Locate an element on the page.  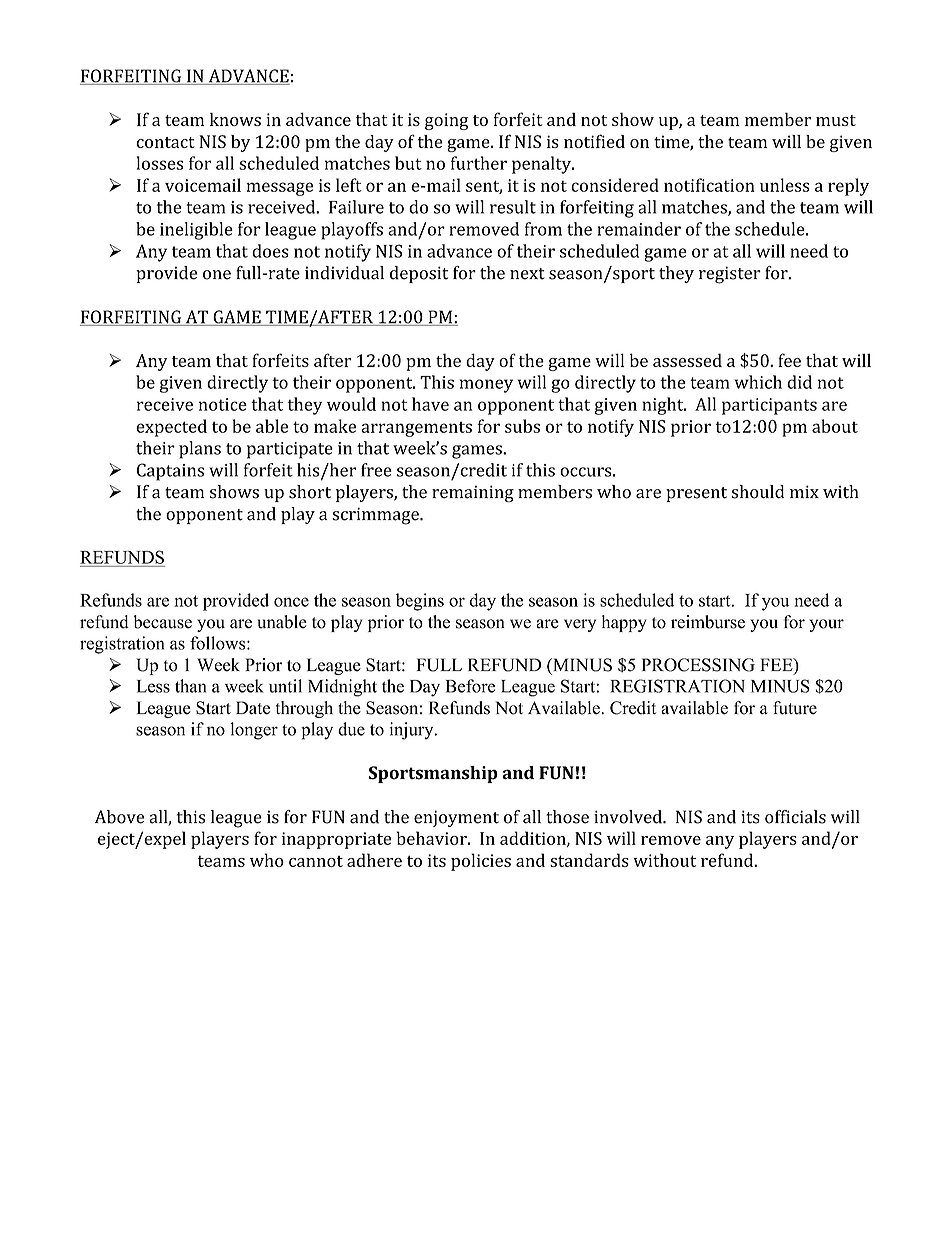
should is located at coordinates (758, 492).
